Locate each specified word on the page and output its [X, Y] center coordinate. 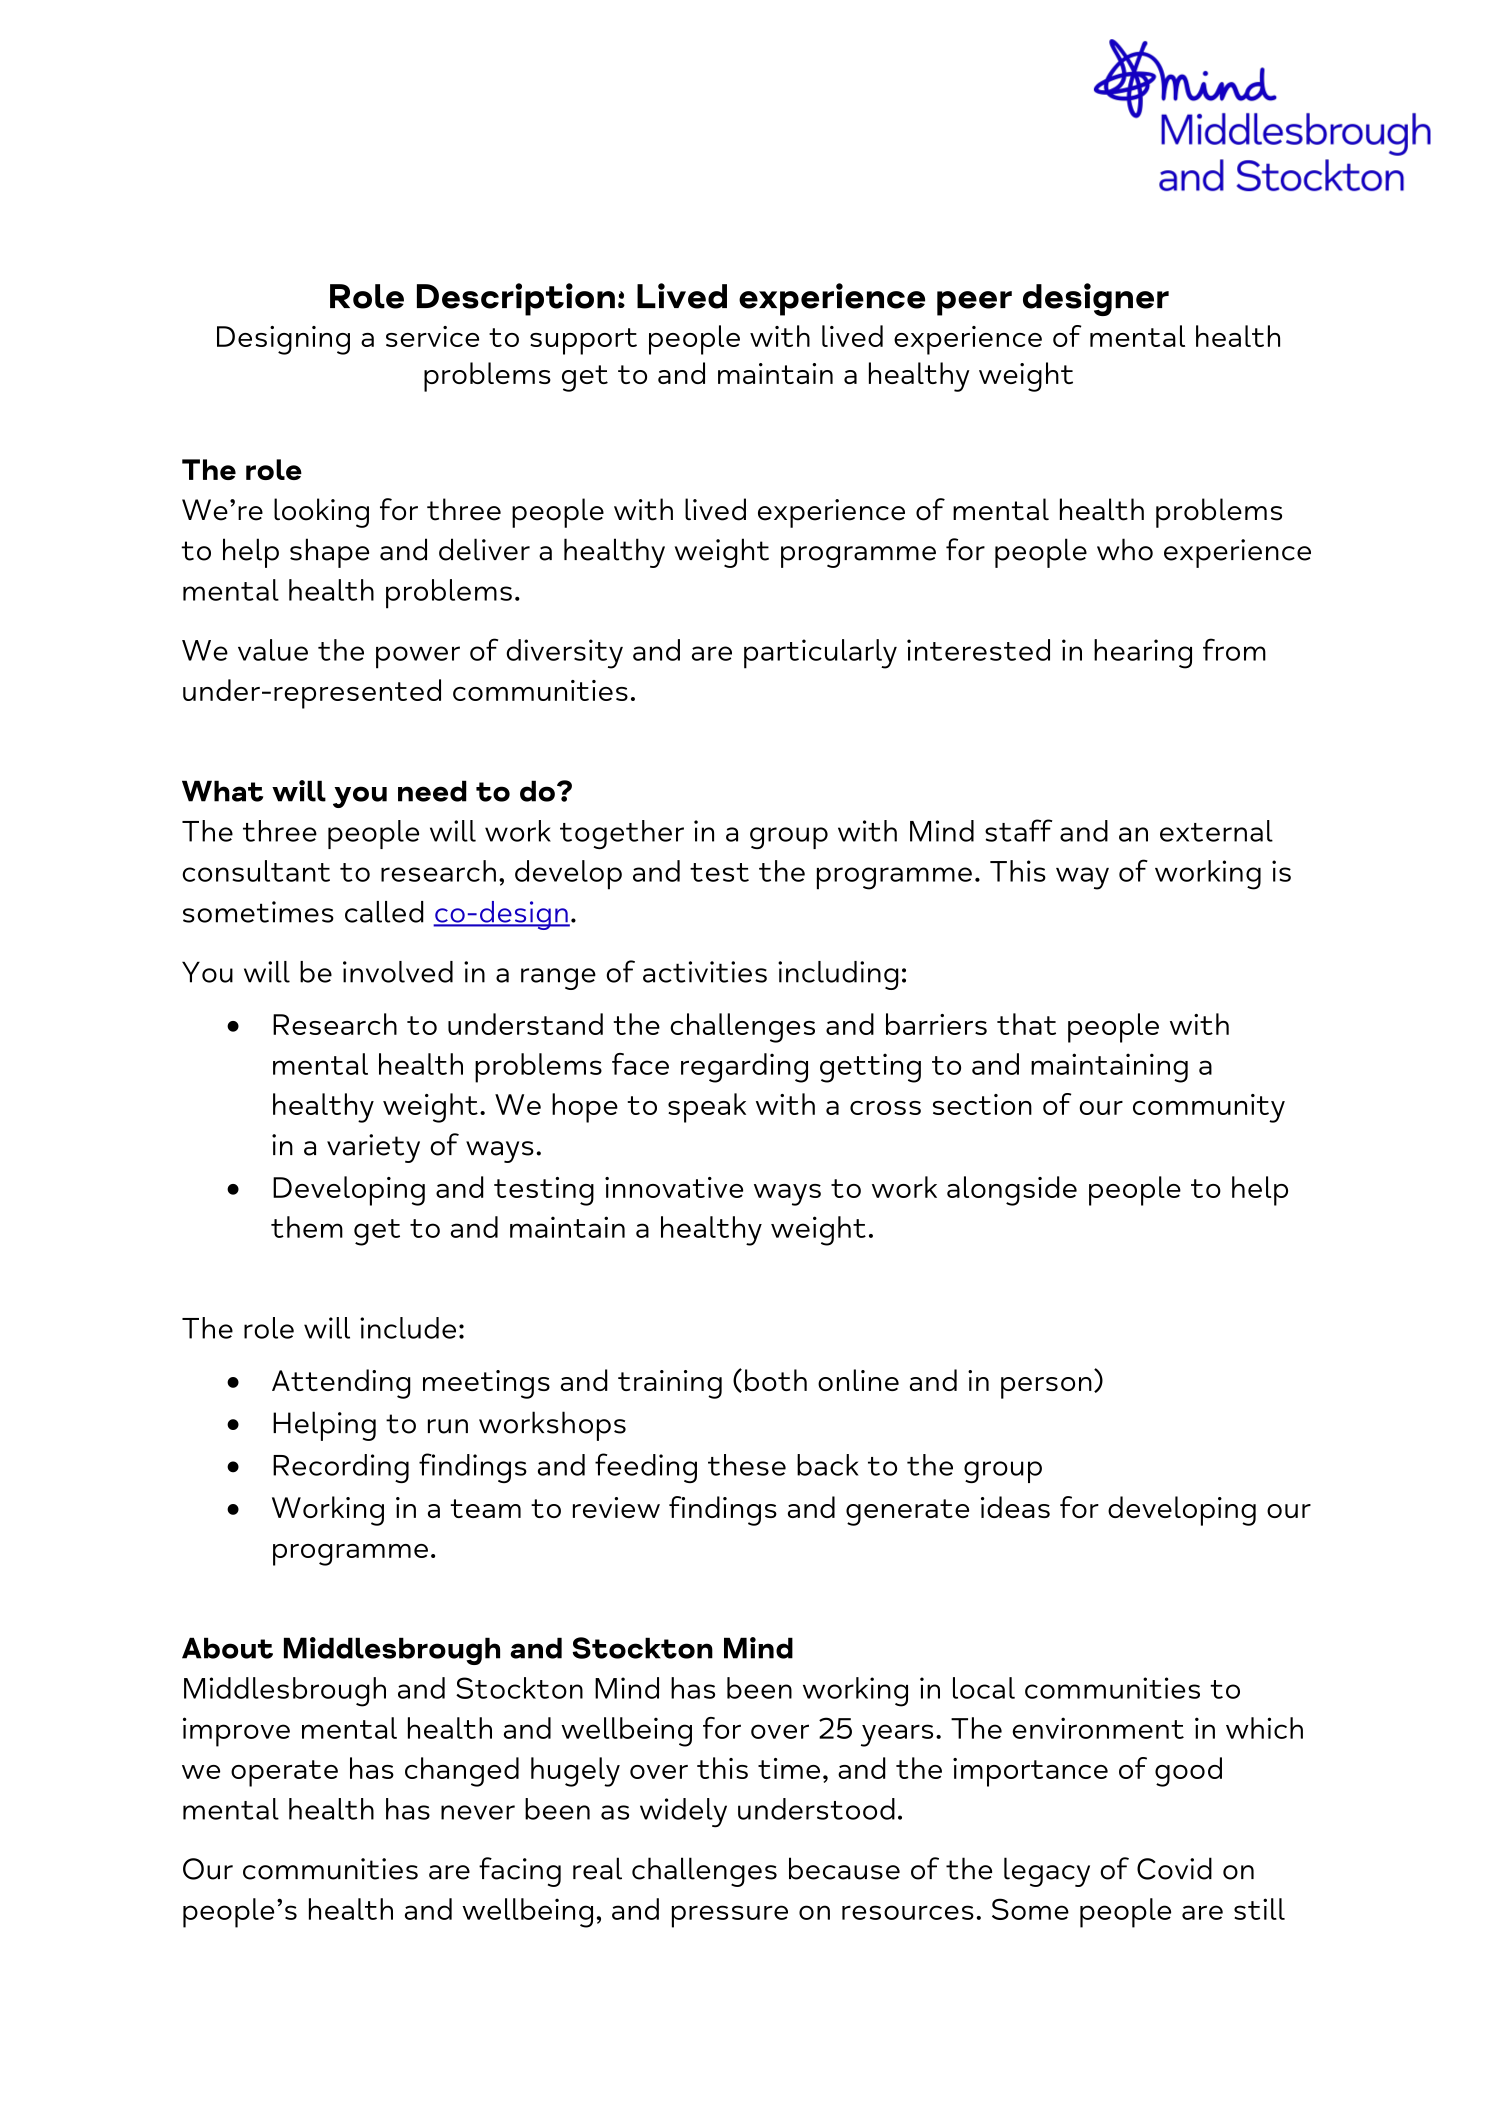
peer [974, 303]
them [307, 1227]
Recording [341, 1468]
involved [398, 972]
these [747, 1465]
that [1026, 1024]
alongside [1012, 1191]
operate [284, 1773]
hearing [1143, 654]
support [583, 341]
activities [705, 972]
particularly [820, 654]
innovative [674, 1187]
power [418, 657]
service [432, 336]
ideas [1015, 1507]
